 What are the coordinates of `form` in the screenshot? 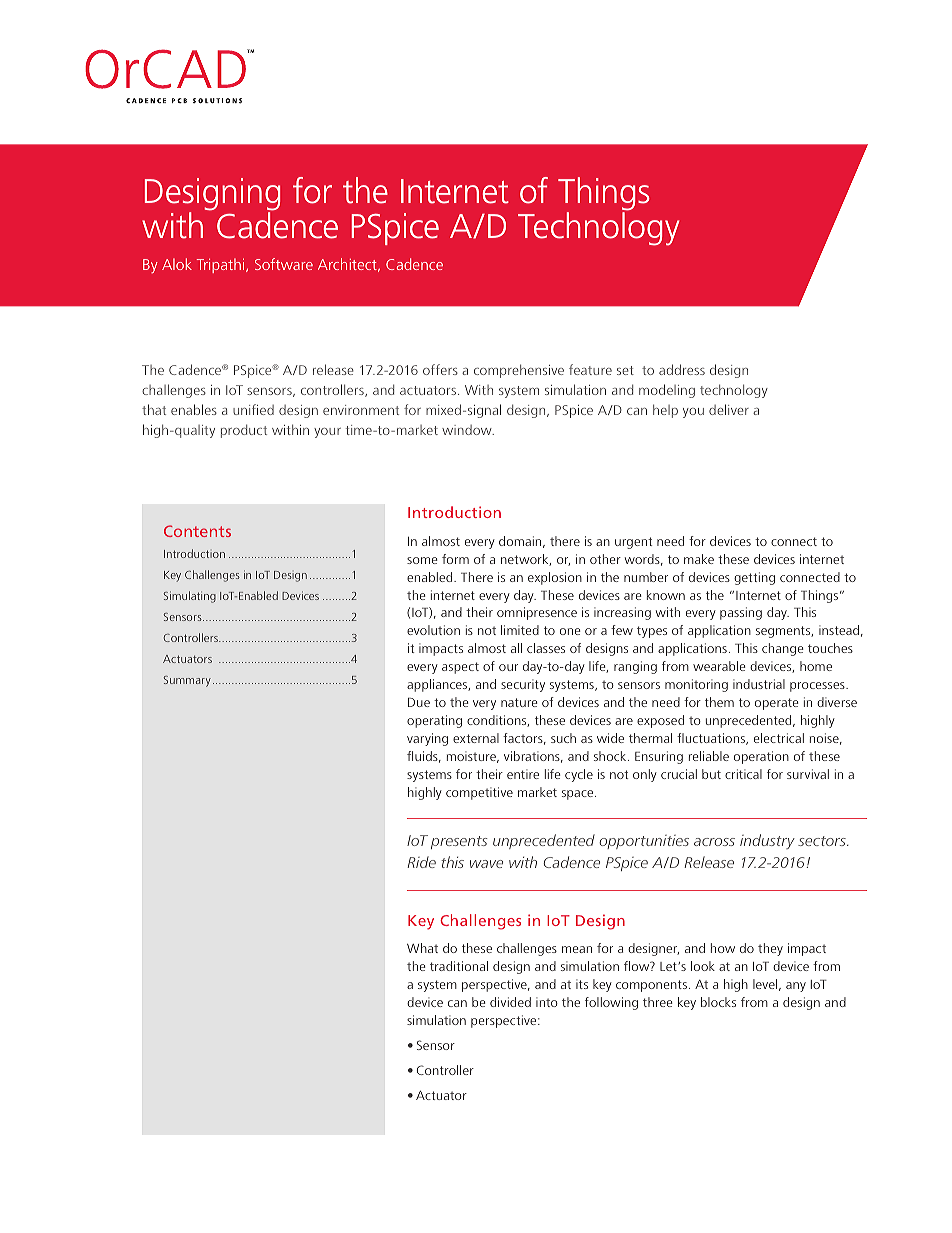 It's located at (455, 559).
